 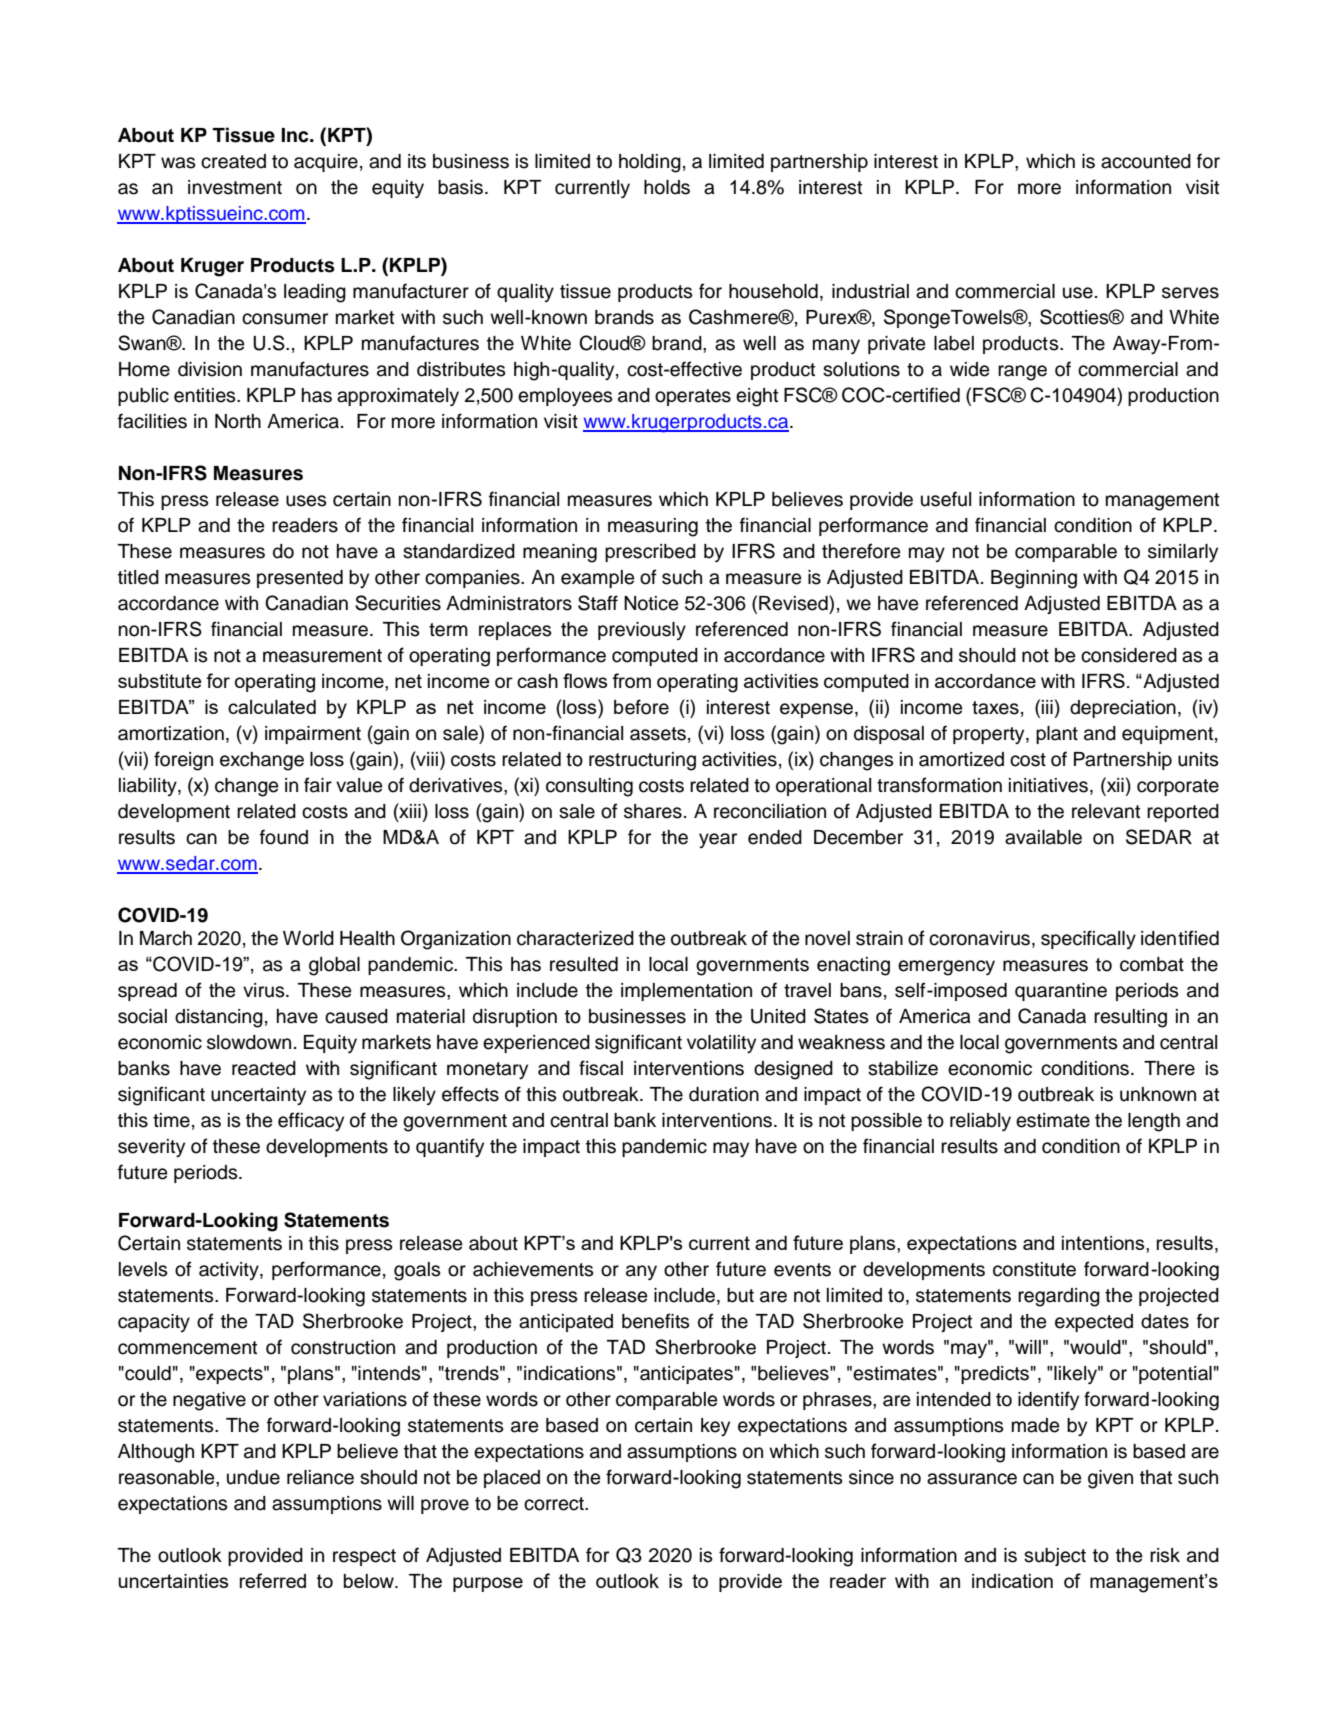 I want to click on presented, so click(x=300, y=579).
